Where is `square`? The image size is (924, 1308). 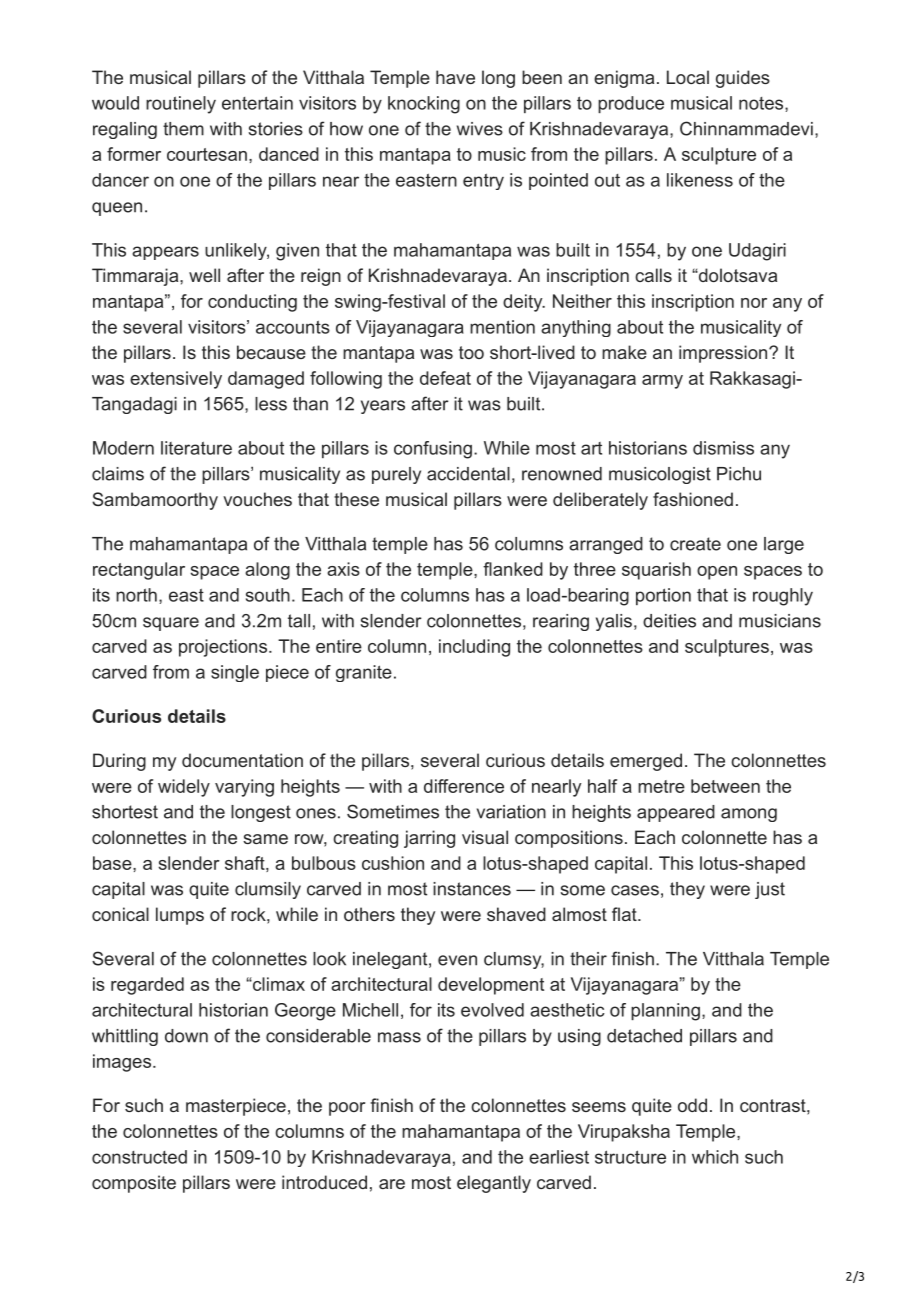 square is located at coordinates (171, 624).
